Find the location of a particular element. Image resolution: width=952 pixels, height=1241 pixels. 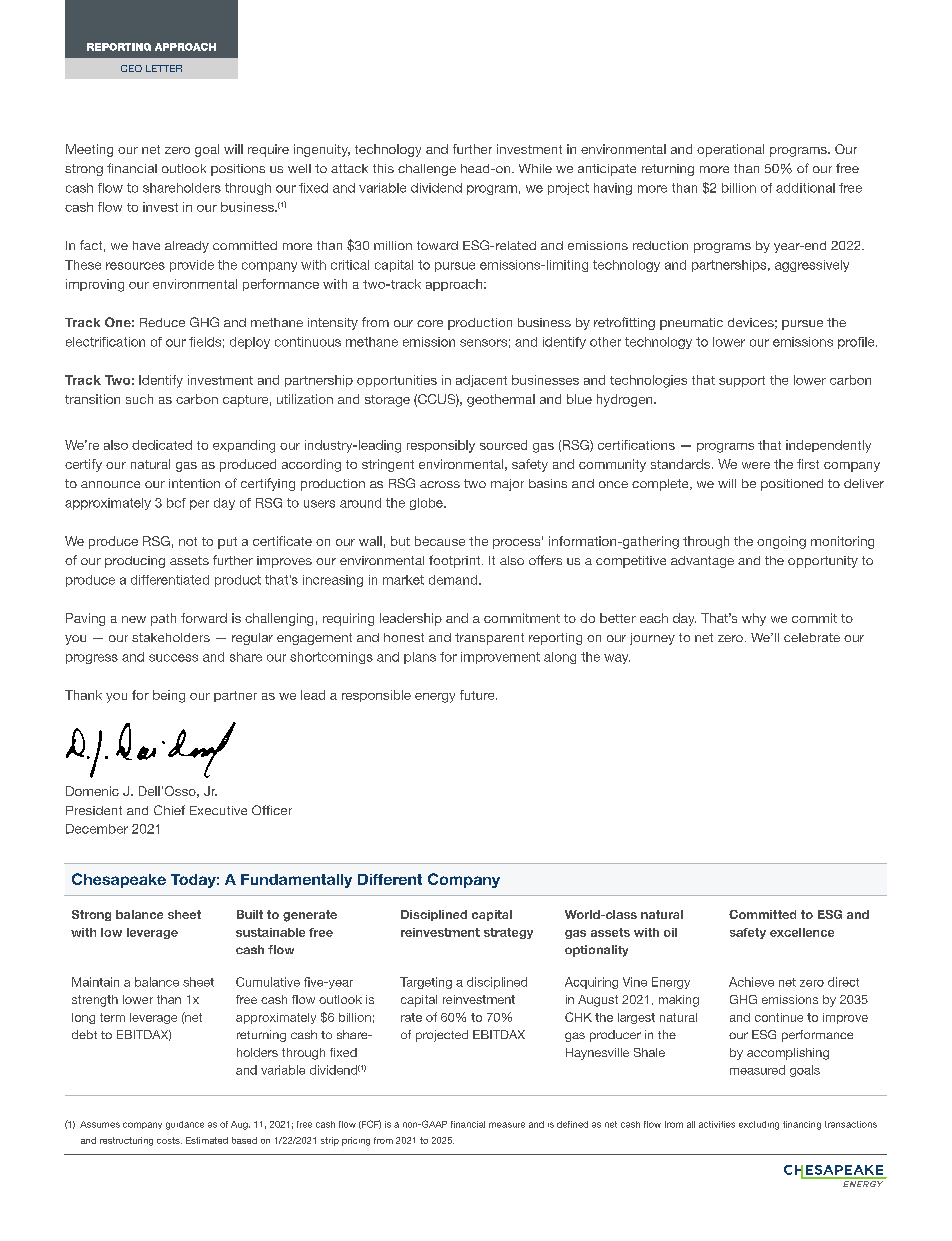

excellence is located at coordinates (802, 932).
